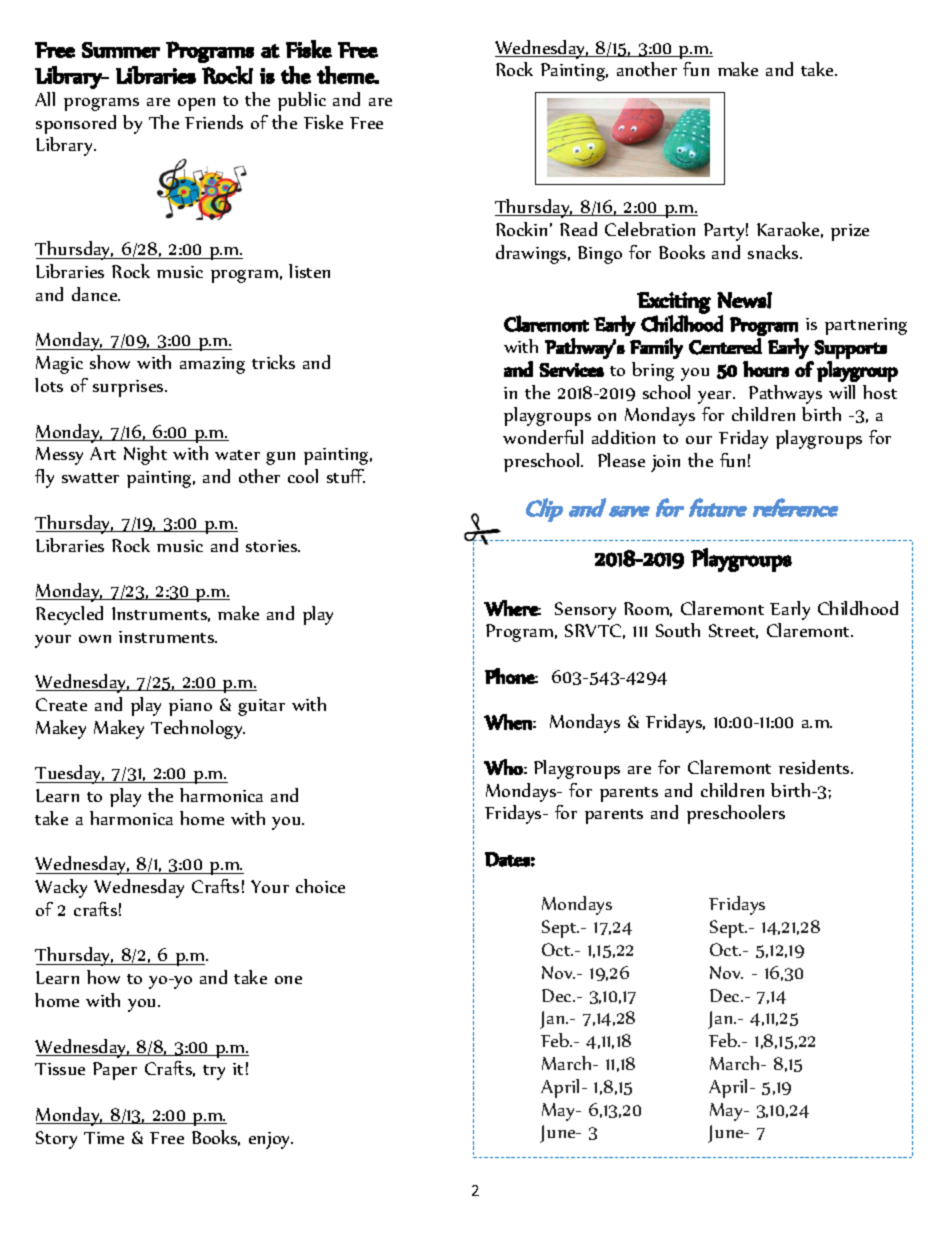  What do you see at coordinates (585, 611) in the screenshot?
I see `Sensory` at bounding box center [585, 611].
